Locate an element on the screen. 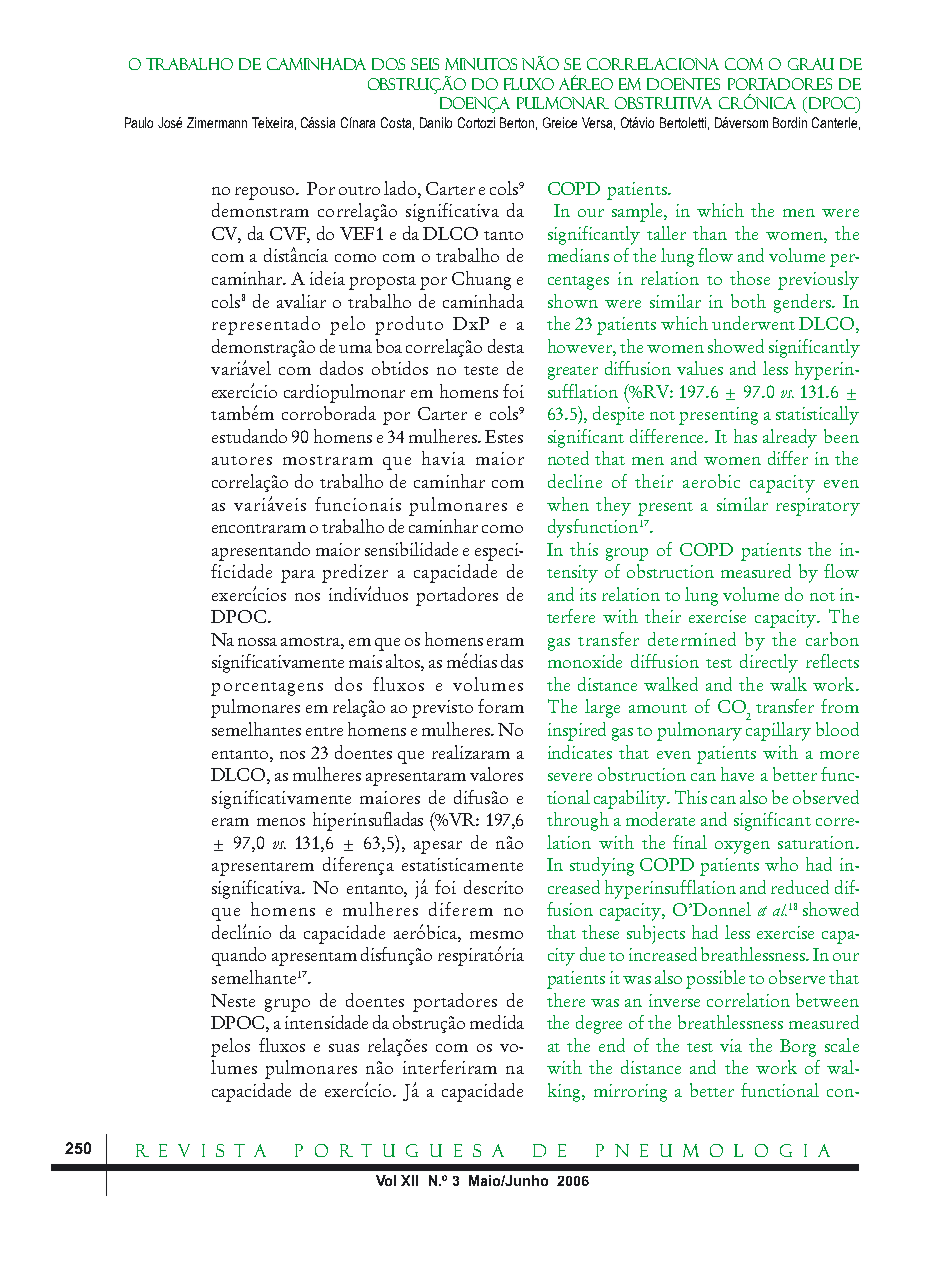 The image size is (942, 1288). MINUTOS is located at coordinates (481, 64).
